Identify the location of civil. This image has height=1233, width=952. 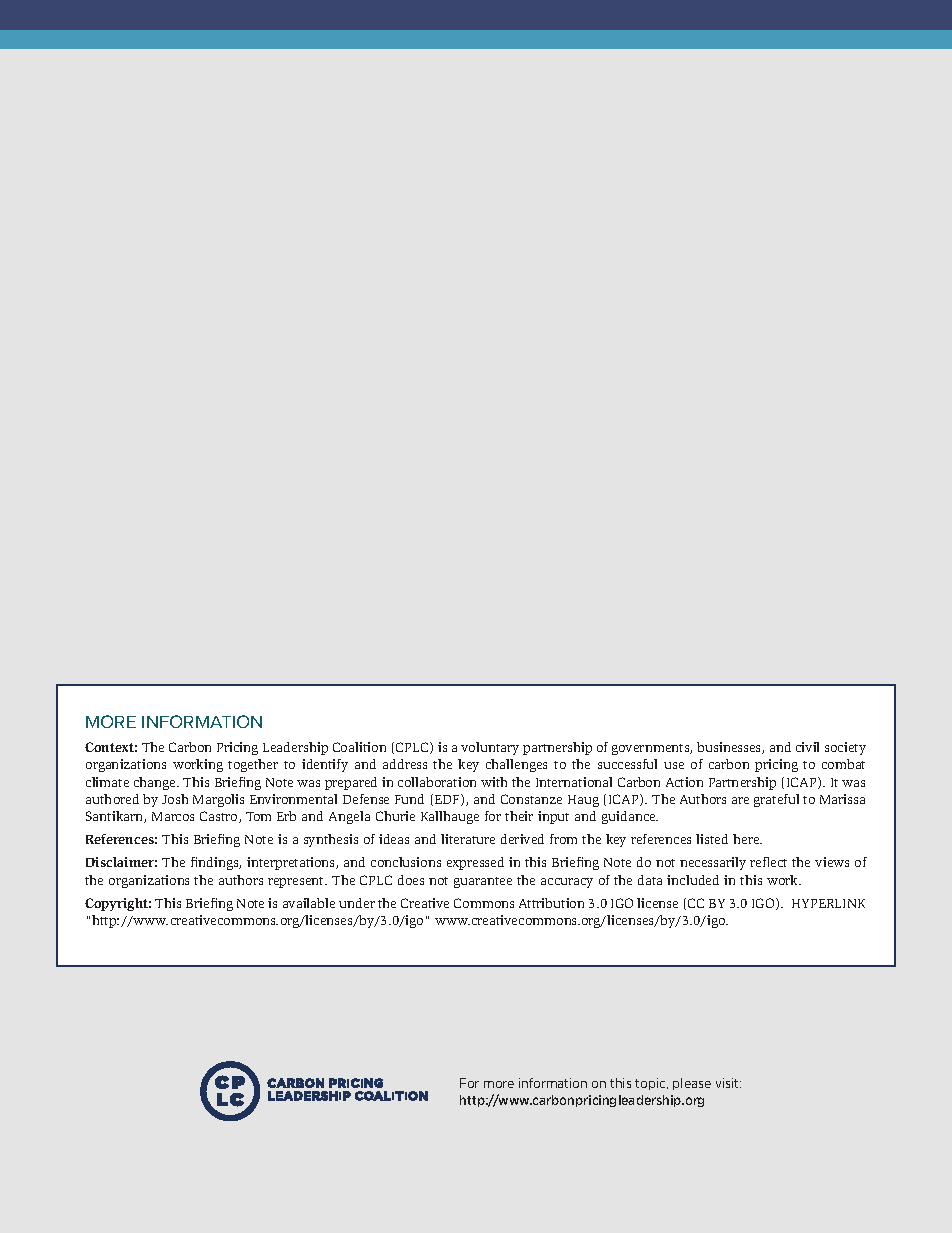
(807, 747).
